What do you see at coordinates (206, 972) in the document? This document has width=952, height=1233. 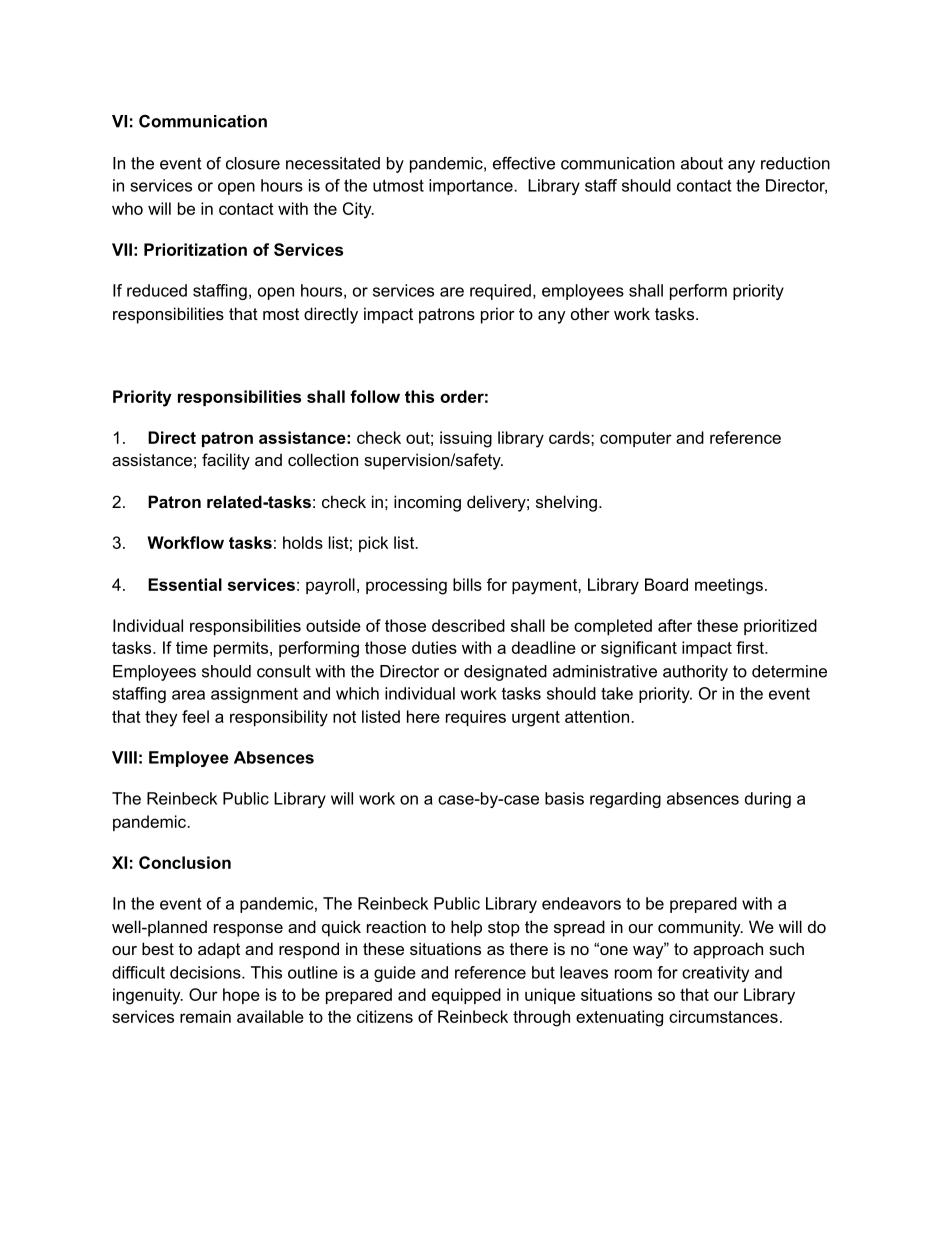 I see `decisions` at bounding box center [206, 972].
